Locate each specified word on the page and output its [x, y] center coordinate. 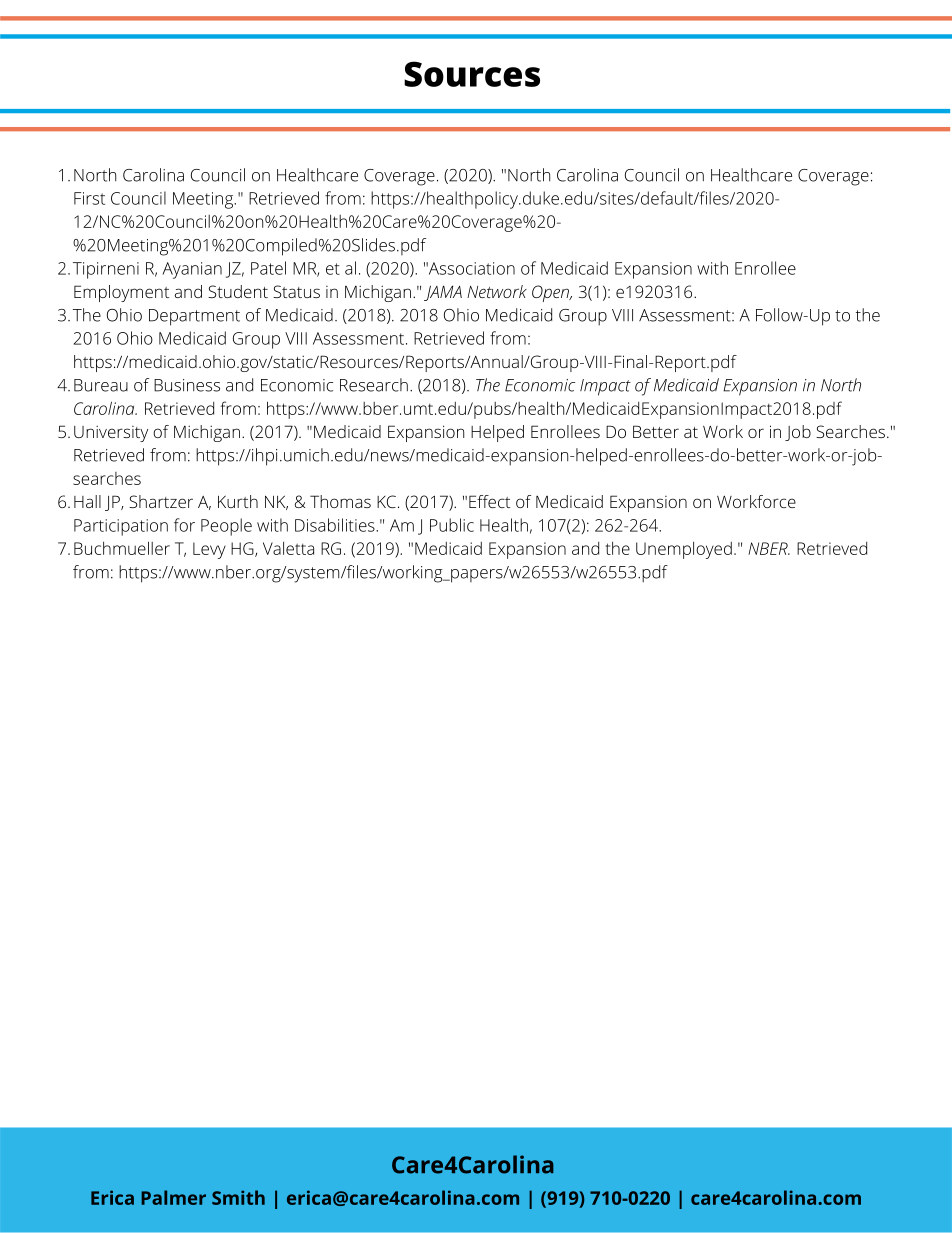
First [89, 198]
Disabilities [336, 525]
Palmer [173, 1197]
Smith [238, 1197]
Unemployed [684, 550]
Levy [209, 550]
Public [452, 525]
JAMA [443, 293]
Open [551, 293]
